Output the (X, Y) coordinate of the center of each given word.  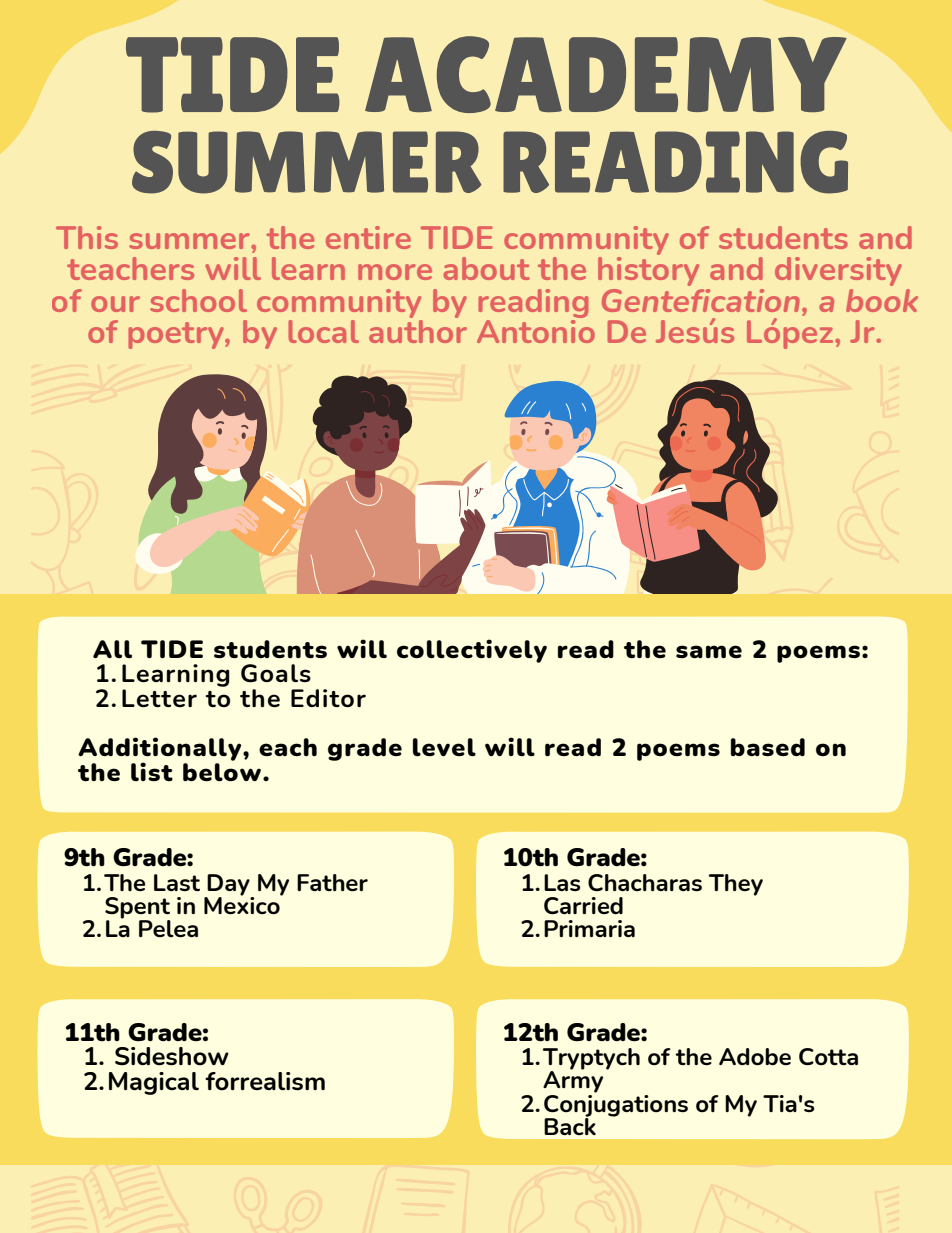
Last (177, 882)
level (444, 747)
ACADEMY (606, 74)
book (882, 300)
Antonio (536, 330)
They (736, 885)
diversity (838, 271)
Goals (276, 673)
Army (573, 1081)
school (198, 300)
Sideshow (172, 1056)
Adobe (755, 1057)
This (87, 237)
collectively (472, 651)
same (709, 651)
